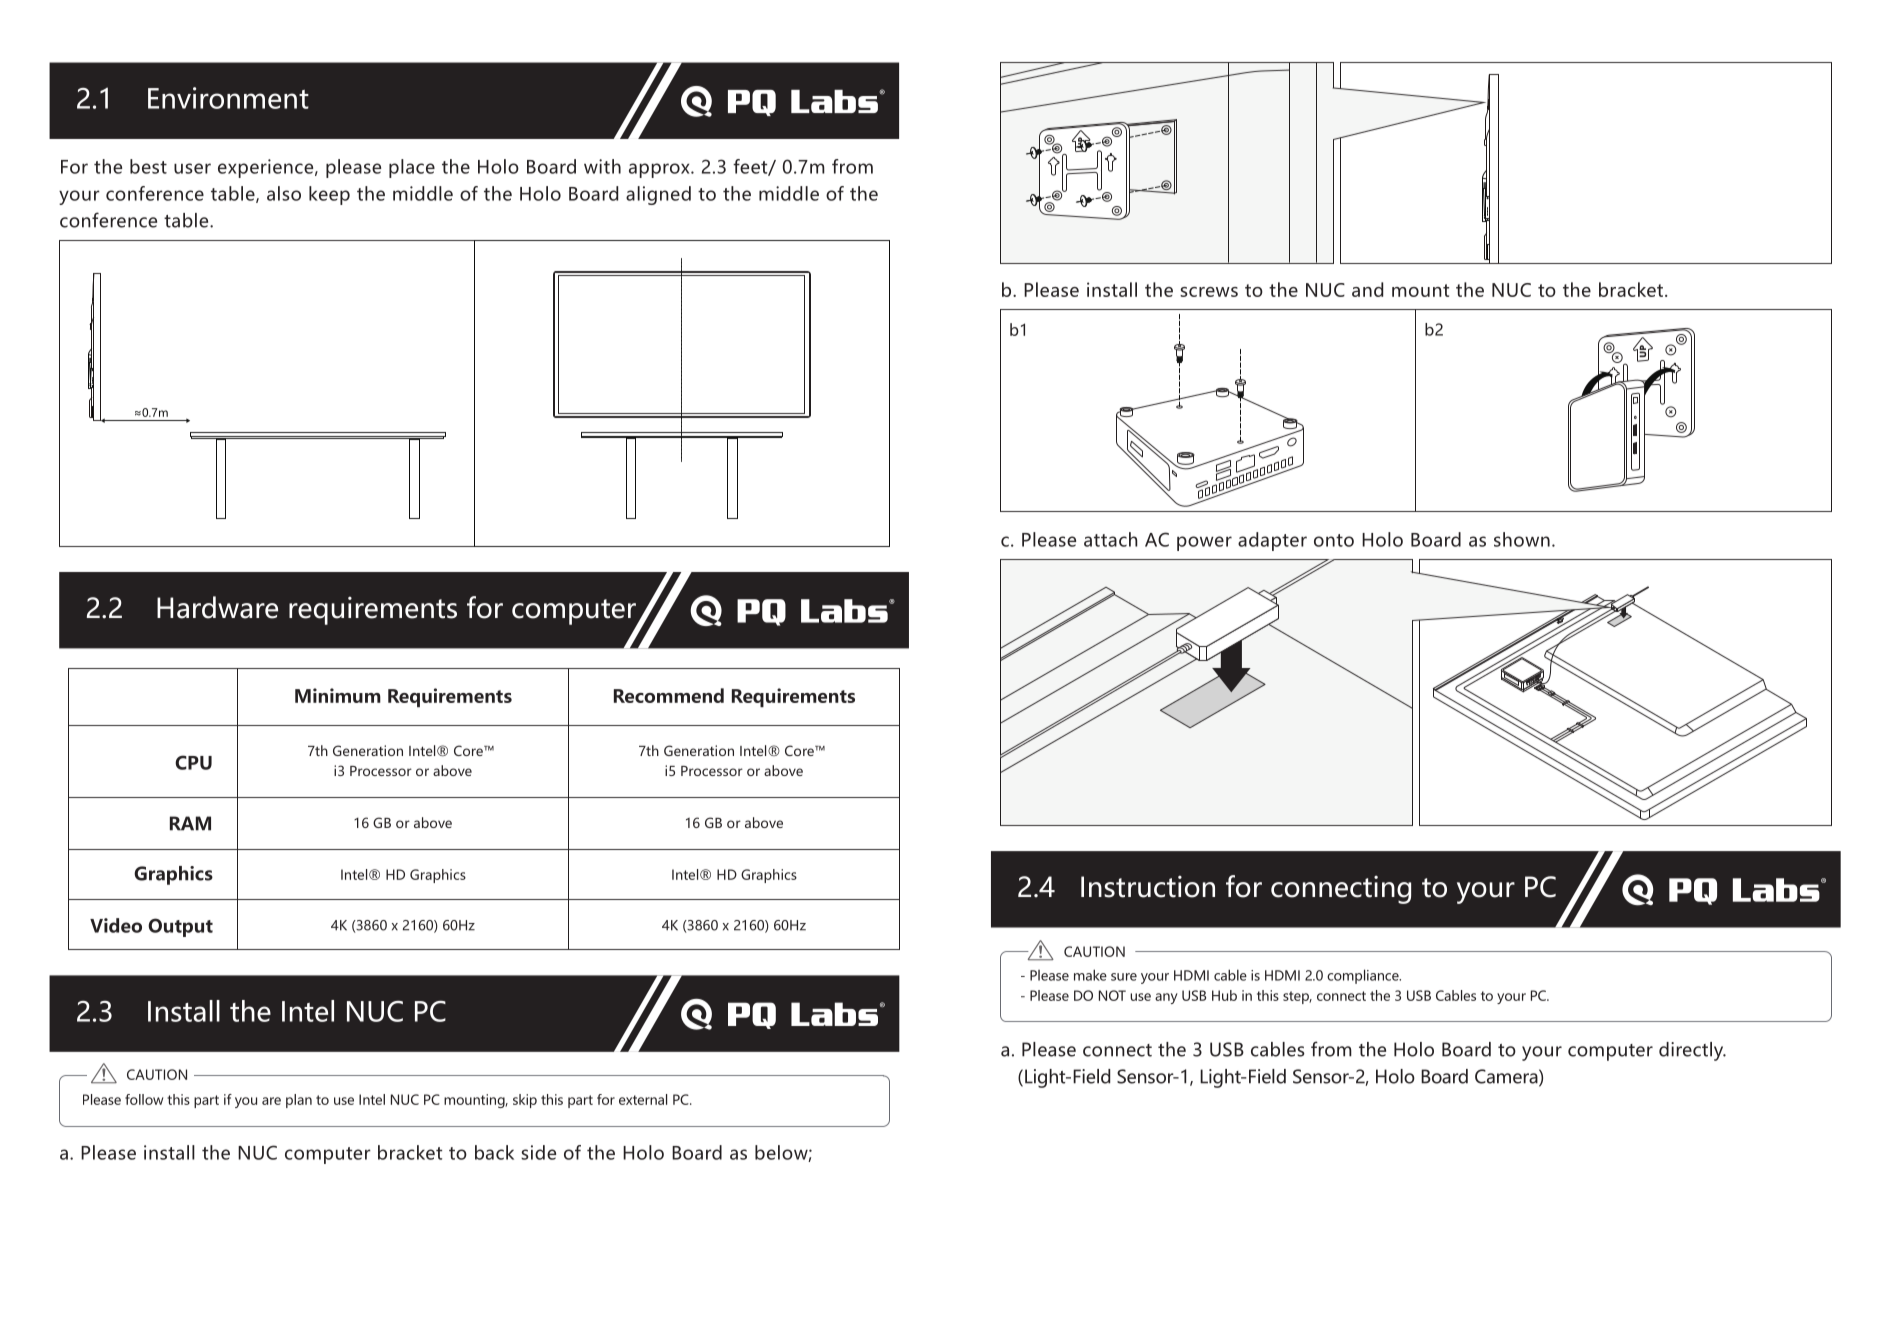  What do you see at coordinates (193, 762) in the document?
I see `CPU` at bounding box center [193, 762].
